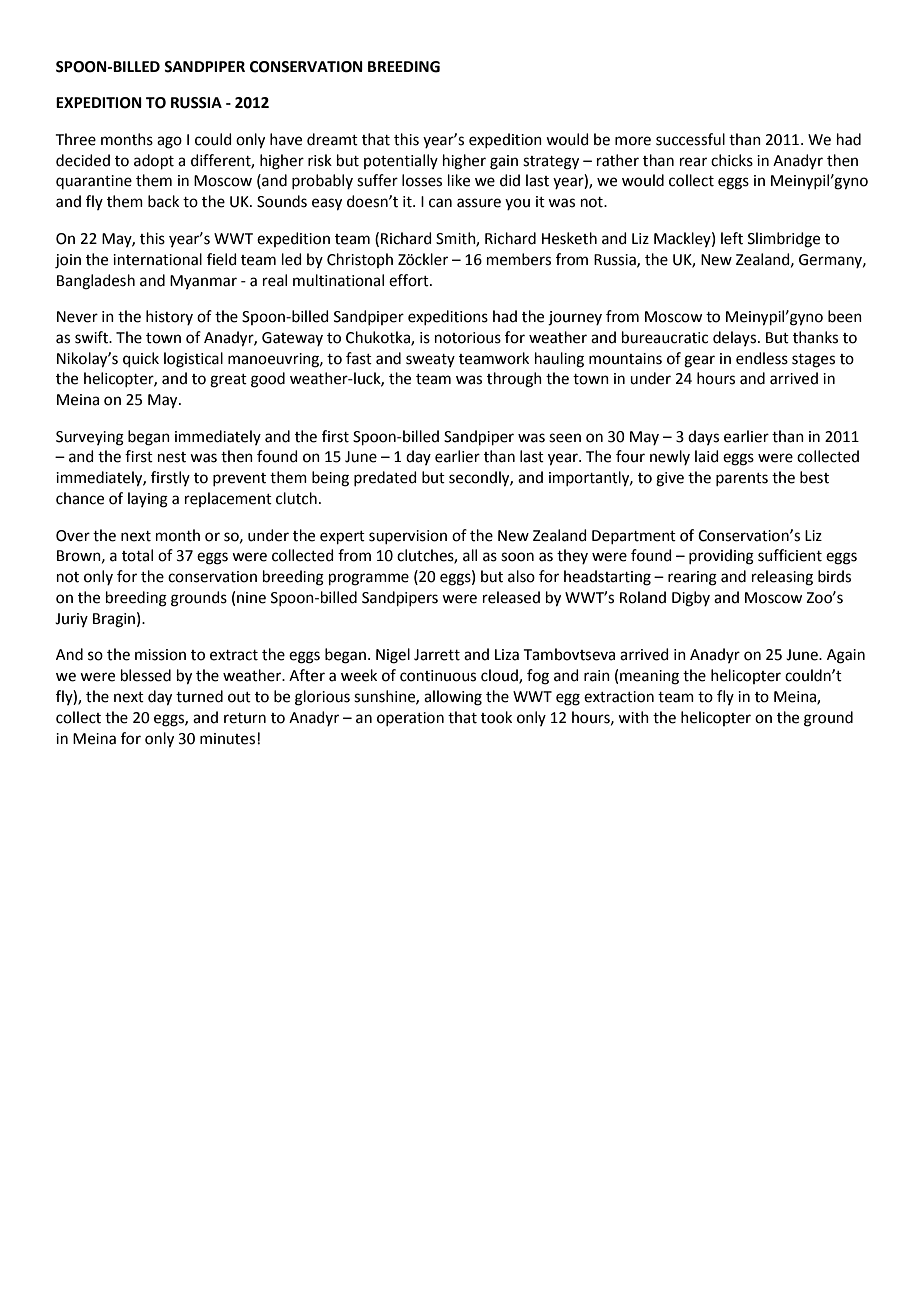 The image size is (924, 1308). I want to click on chicks, so click(732, 160).
